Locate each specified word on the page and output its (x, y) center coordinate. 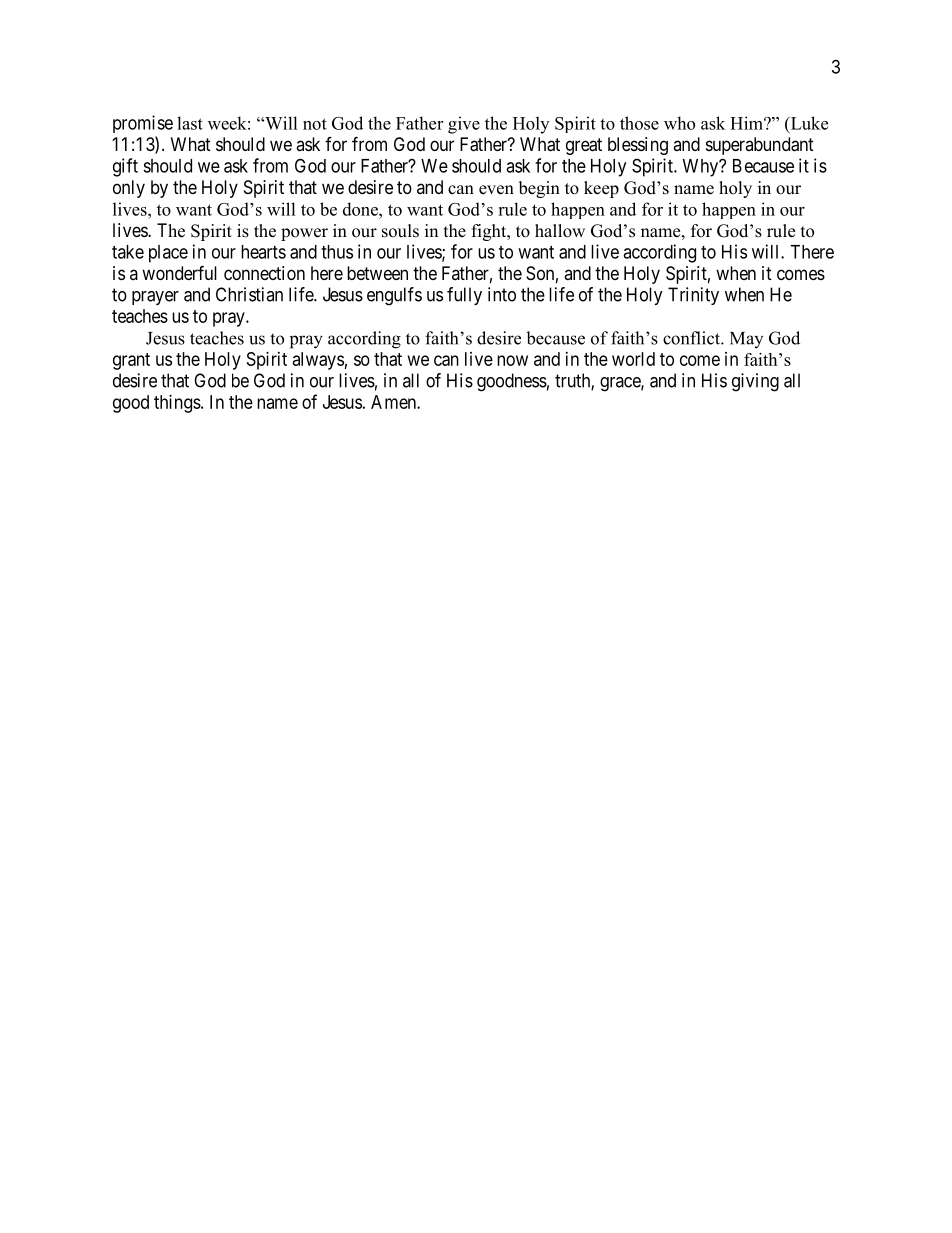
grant (131, 361)
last (190, 123)
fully (464, 296)
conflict (692, 338)
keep (601, 189)
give (464, 125)
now (512, 360)
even (496, 190)
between (377, 273)
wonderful (179, 272)
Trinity (693, 296)
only (129, 189)
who (679, 123)
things (177, 404)
